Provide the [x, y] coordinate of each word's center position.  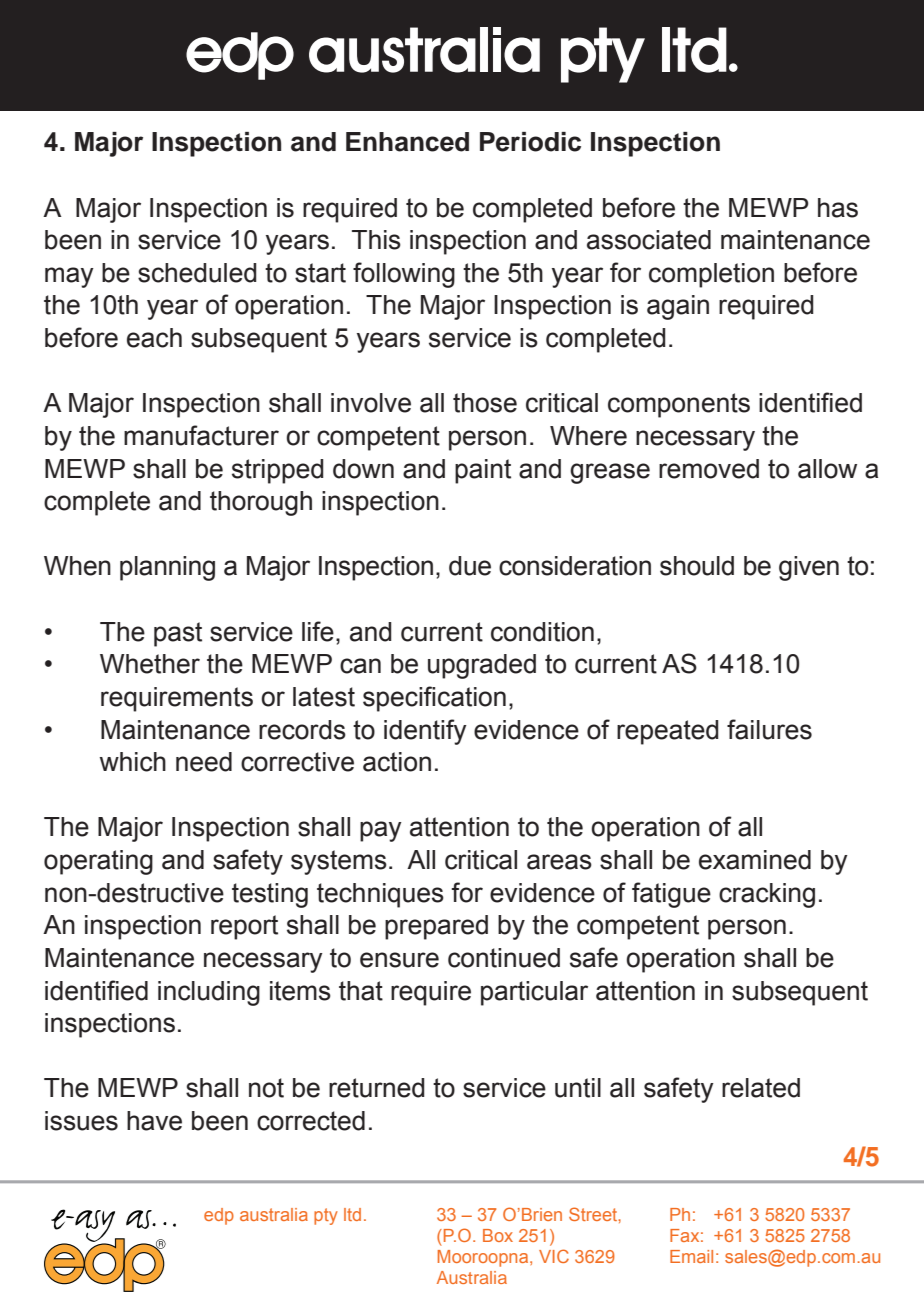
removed [709, 469]
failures [769, 729]
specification [434, 699]
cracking [767, 895]
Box [498, 1235]
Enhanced [407, 142]
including [209, 993]
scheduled [197, 273]
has [838, 208]
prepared [436, 927]
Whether [150, 664]
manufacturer [201, 435]
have [154, 1121]
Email [691, 1256]
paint [483, 471]
